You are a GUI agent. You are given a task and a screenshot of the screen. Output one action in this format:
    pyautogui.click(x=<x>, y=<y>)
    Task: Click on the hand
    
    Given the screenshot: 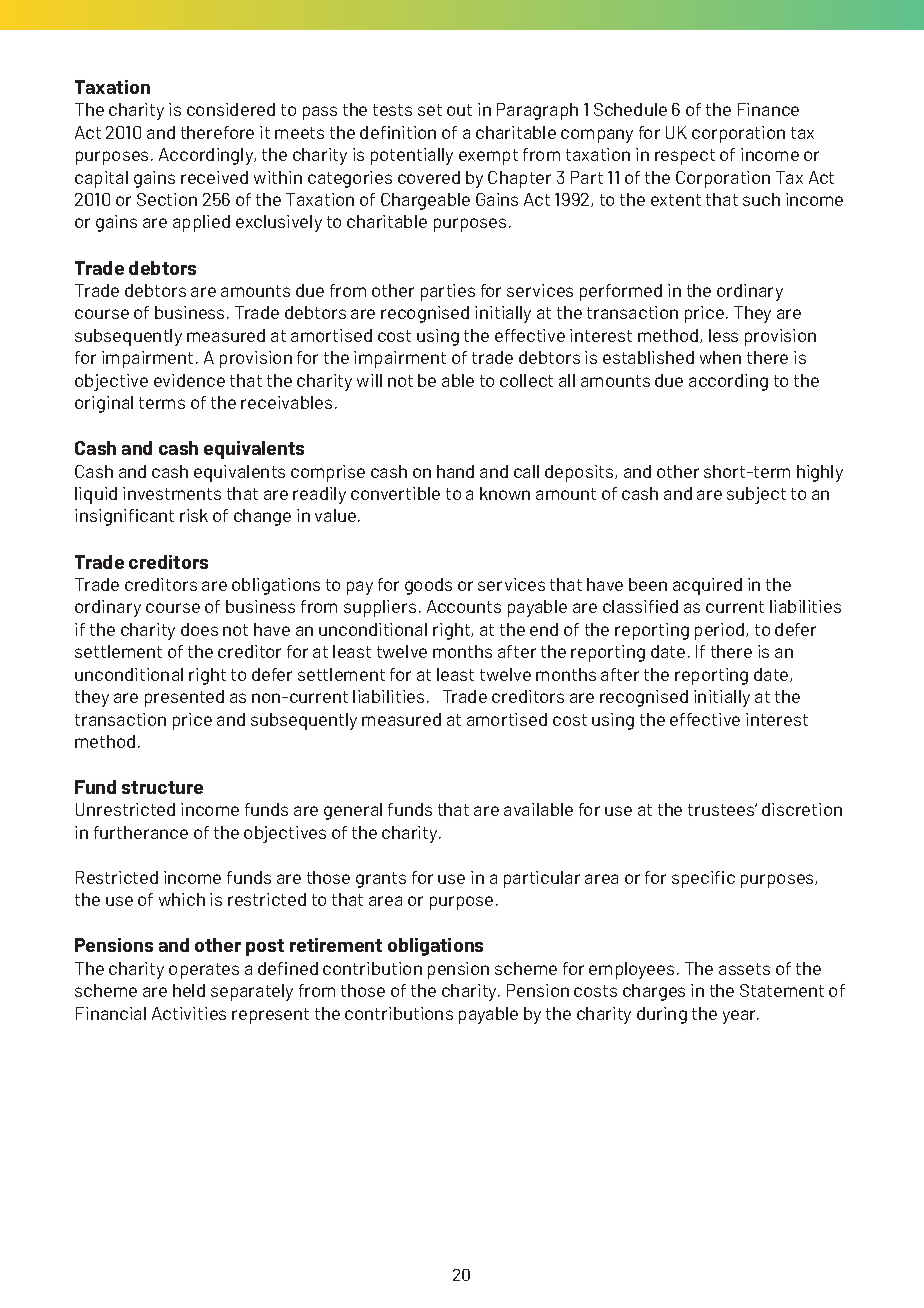 What is the action you would take?
    pyautogui.click(x=455, y=471)
